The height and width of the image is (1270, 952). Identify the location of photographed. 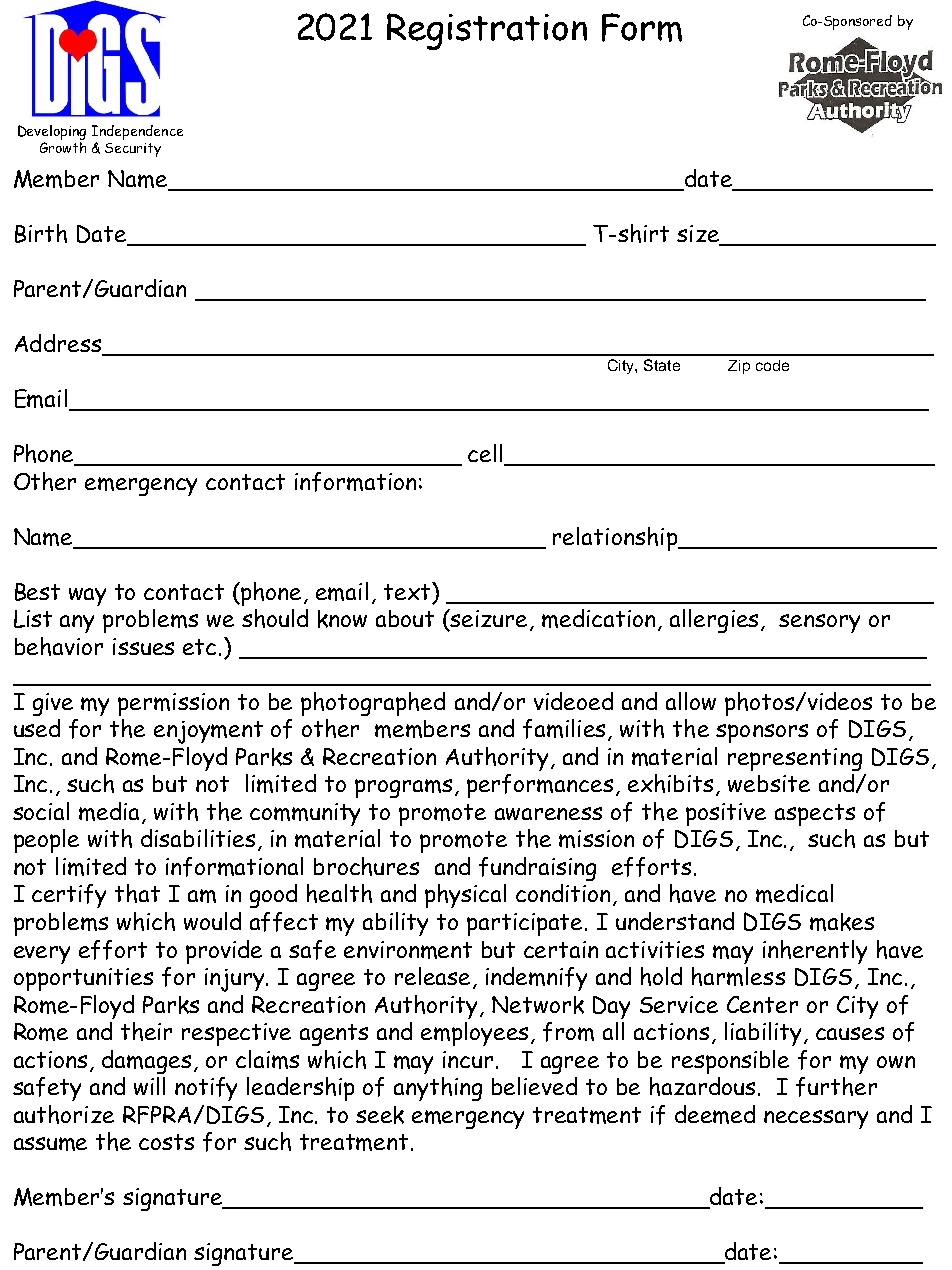
(373, 704).
